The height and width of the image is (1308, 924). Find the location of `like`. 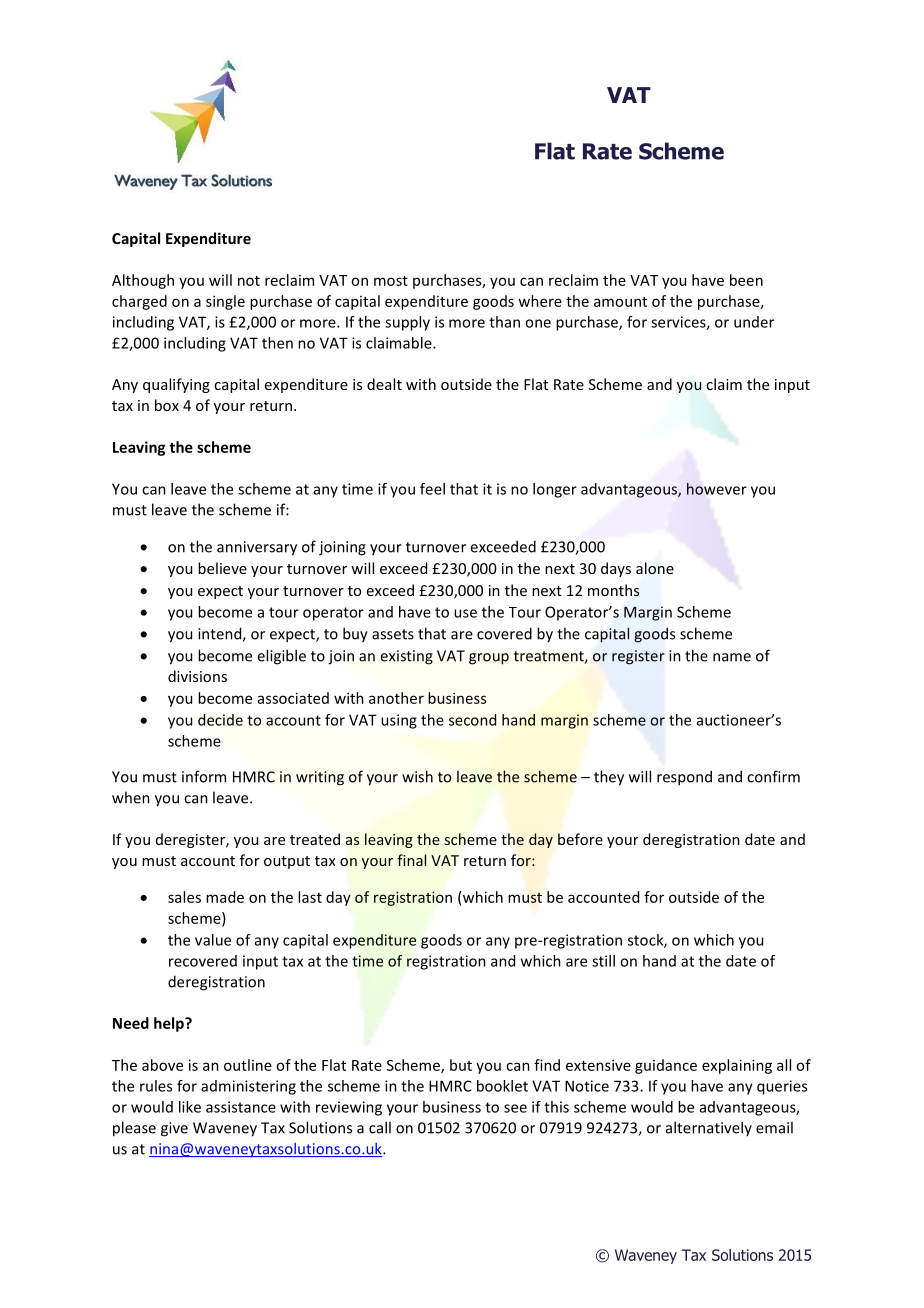

like is located at coordinates (190, 1107).
